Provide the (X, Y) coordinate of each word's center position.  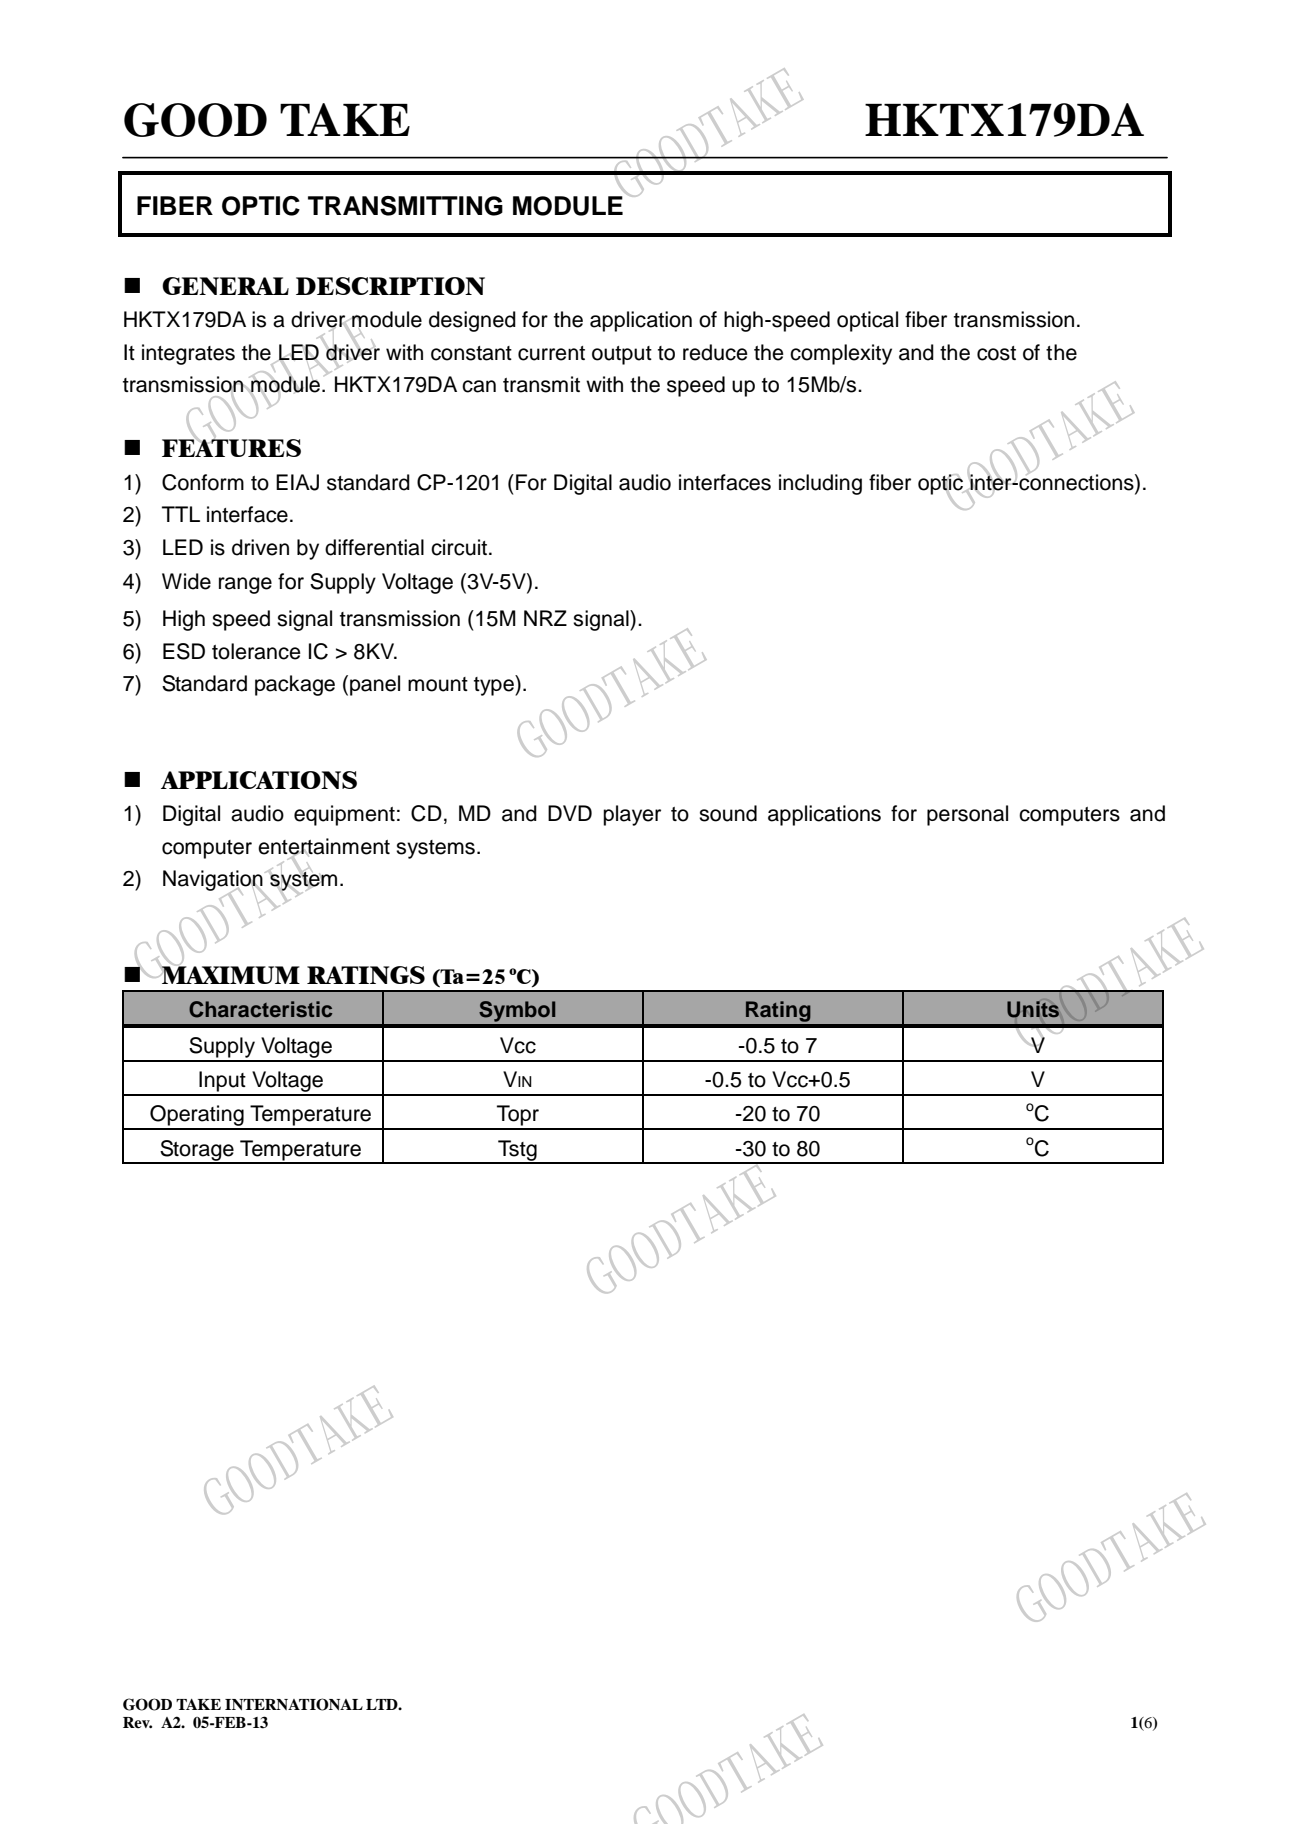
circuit (459, 547)
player (632, 815)
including (820, 484)
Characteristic (260, 1009)
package (295, 685)
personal (967, 815)
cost (996, 353)
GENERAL (225, 286)
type (495, 685)
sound (728, 813)
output (622, 355)
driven (260, 547)
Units (1033, 1009)
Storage (197, 1151)
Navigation (214, 882)
